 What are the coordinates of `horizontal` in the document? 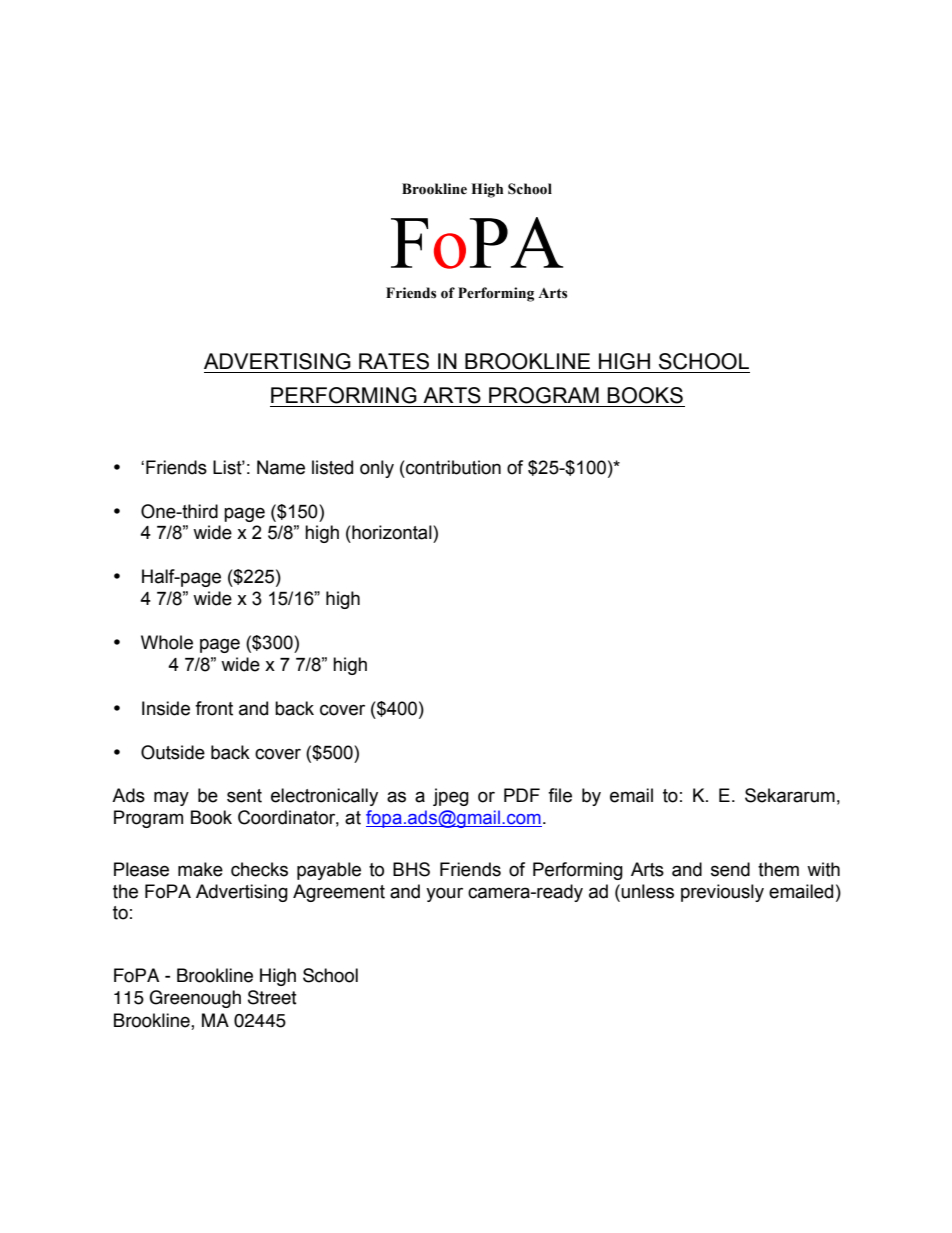 It's located at (392, 532).
